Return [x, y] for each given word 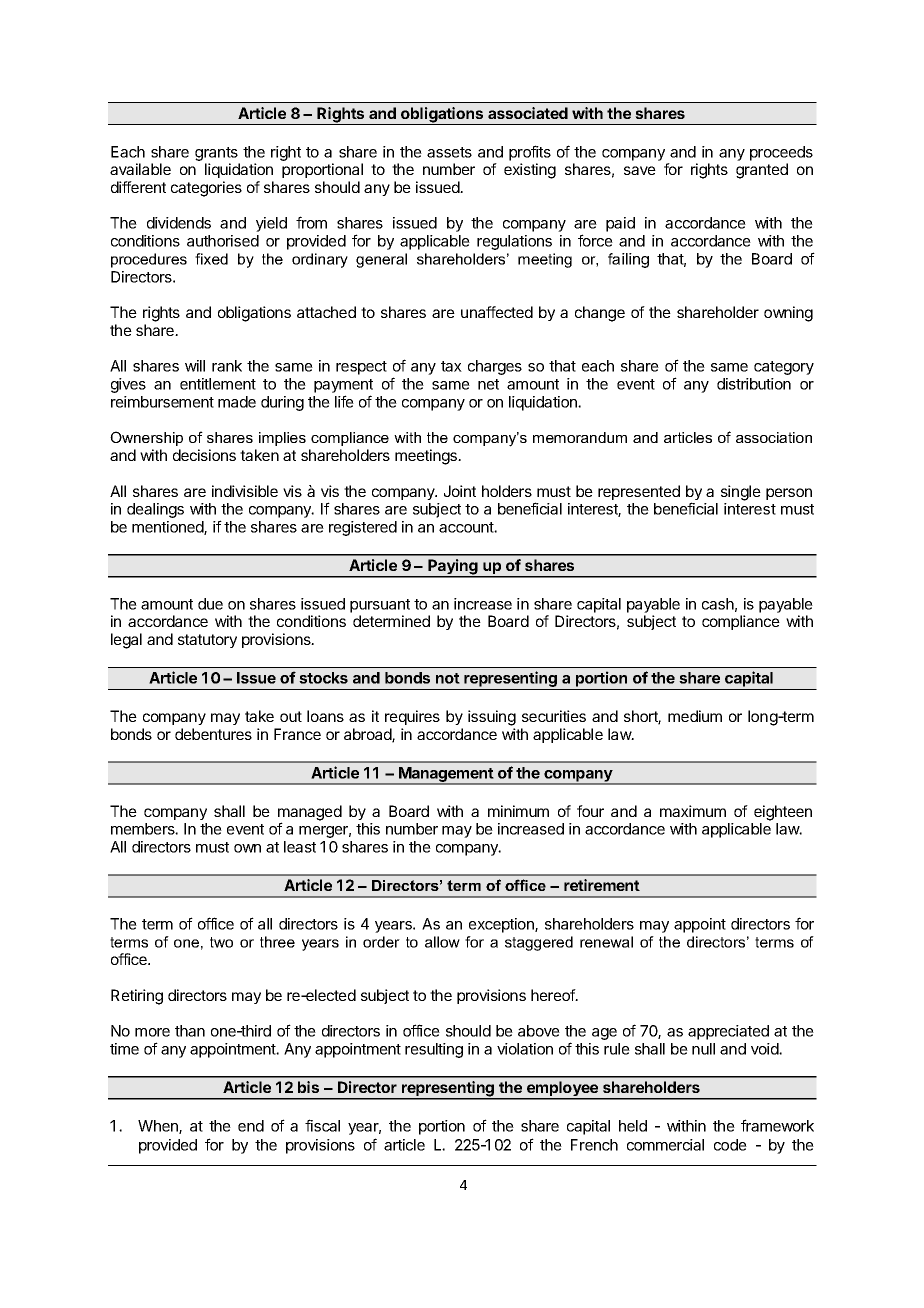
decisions [204, 455]
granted [762, 171]
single [741, 493]
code [730, 1145]
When [159, 1127]
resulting [434, 1050]
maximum [693, 811]
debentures [213, 734]
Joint [460, 491]
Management [446, 775]
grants [216, 154]
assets [449, 152]
